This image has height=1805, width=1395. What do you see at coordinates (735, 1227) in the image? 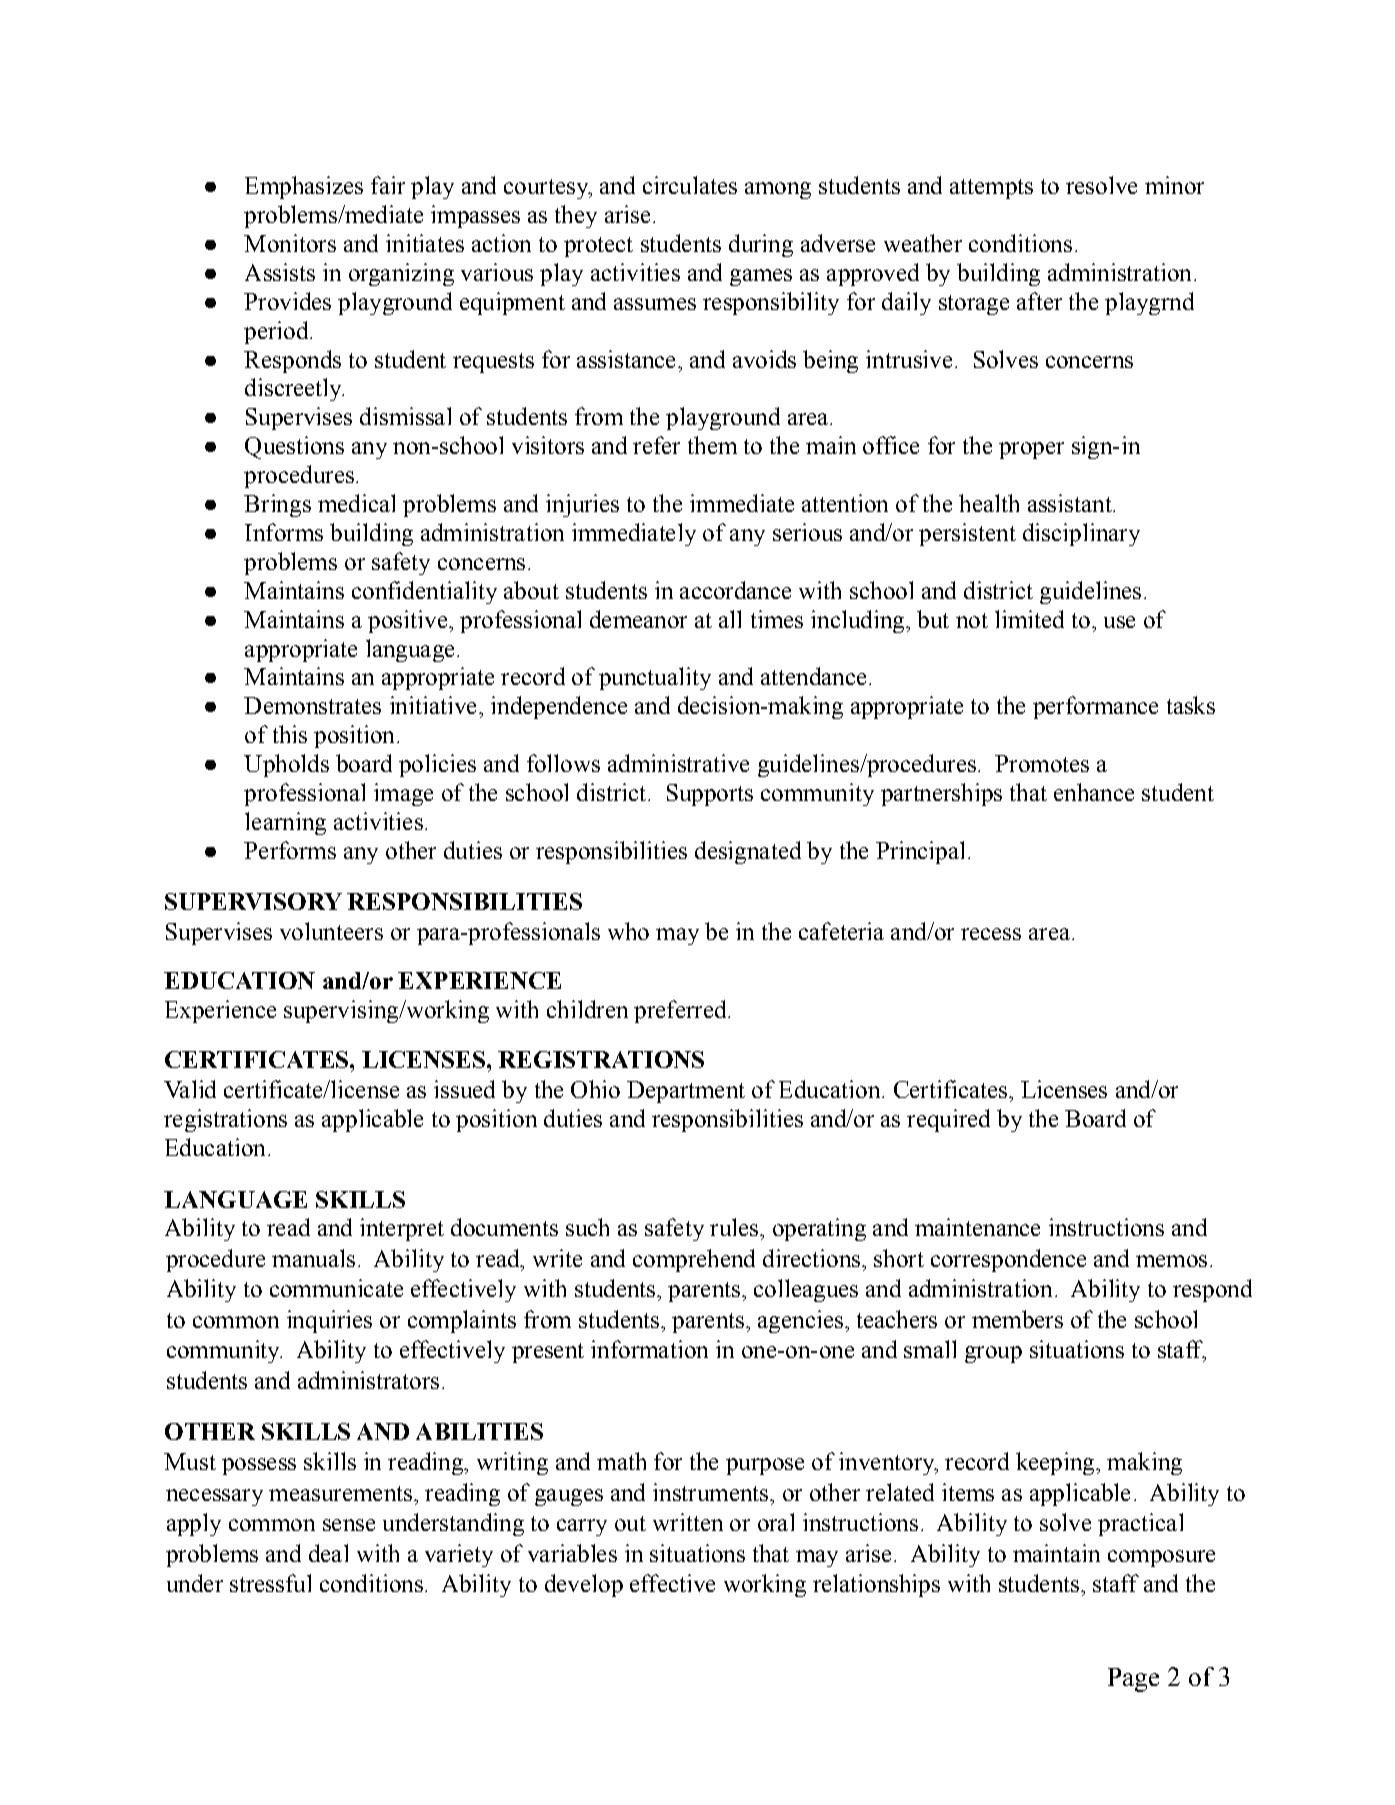
I see `rules` at bounding box center [735, 1227].
